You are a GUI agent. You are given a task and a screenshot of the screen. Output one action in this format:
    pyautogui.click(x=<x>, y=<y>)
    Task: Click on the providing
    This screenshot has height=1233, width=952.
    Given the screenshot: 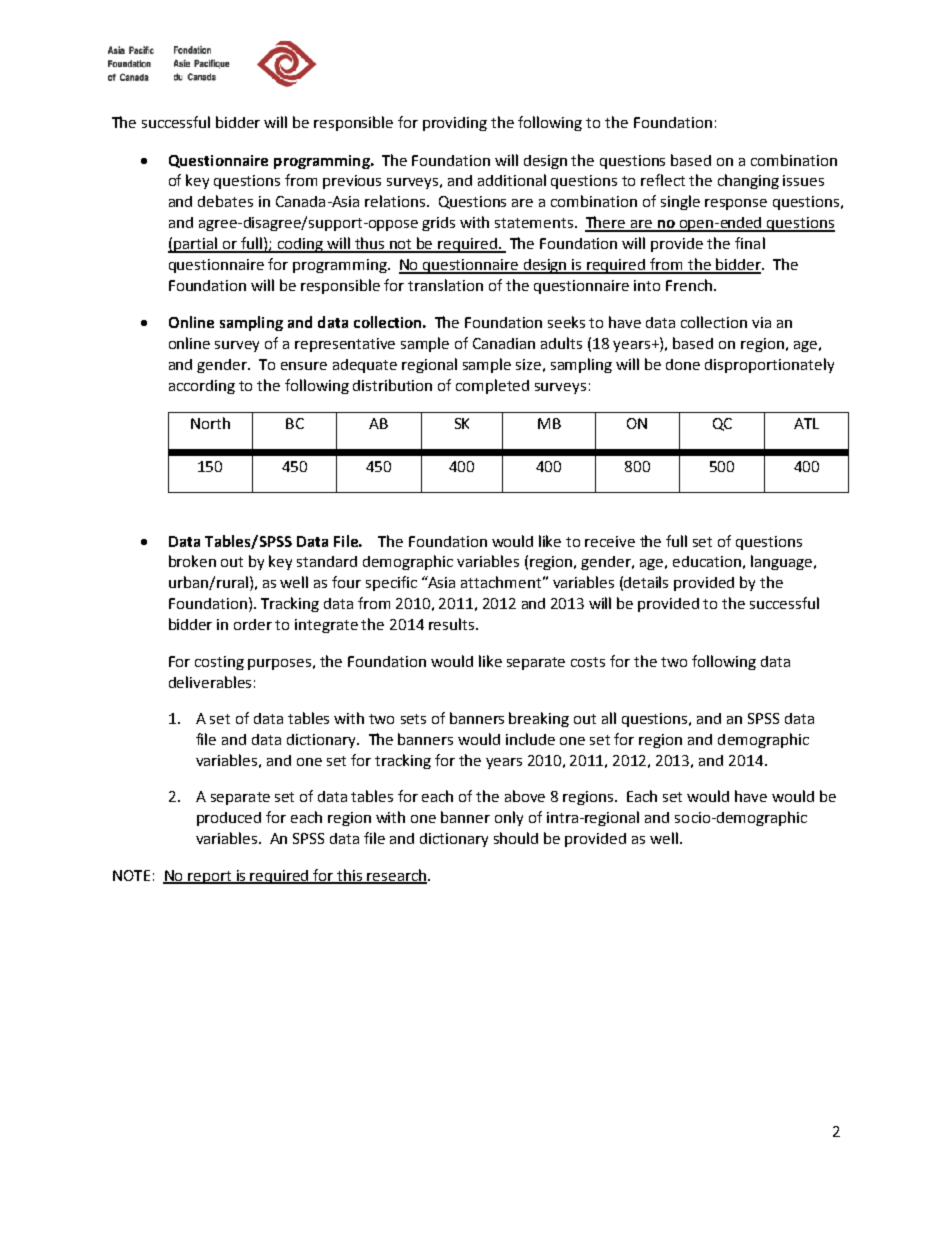 What is the action you would take?
    pyautogui.click(x=455, y=124)
